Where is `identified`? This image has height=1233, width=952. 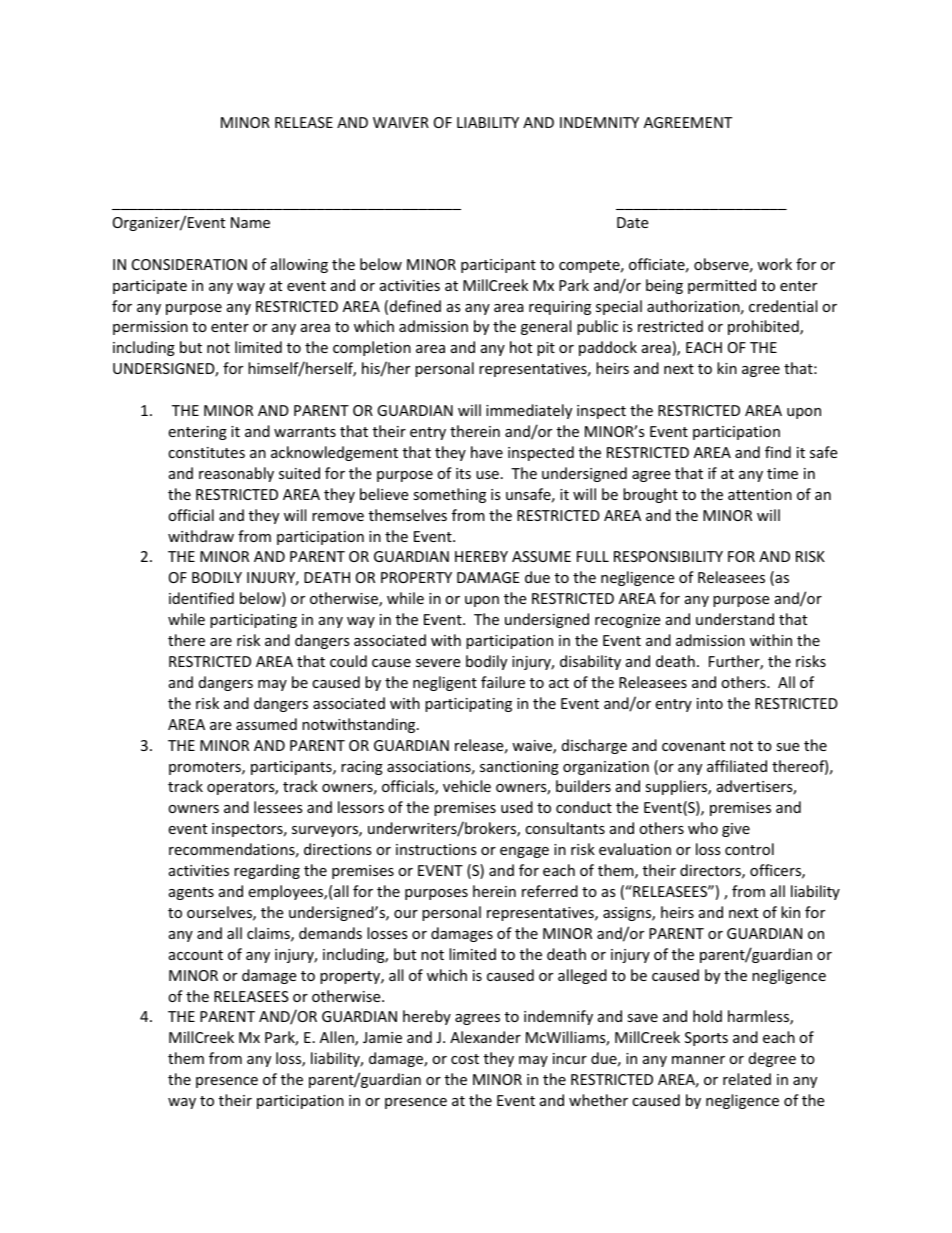
identified is located at coordinates (201, 598).
